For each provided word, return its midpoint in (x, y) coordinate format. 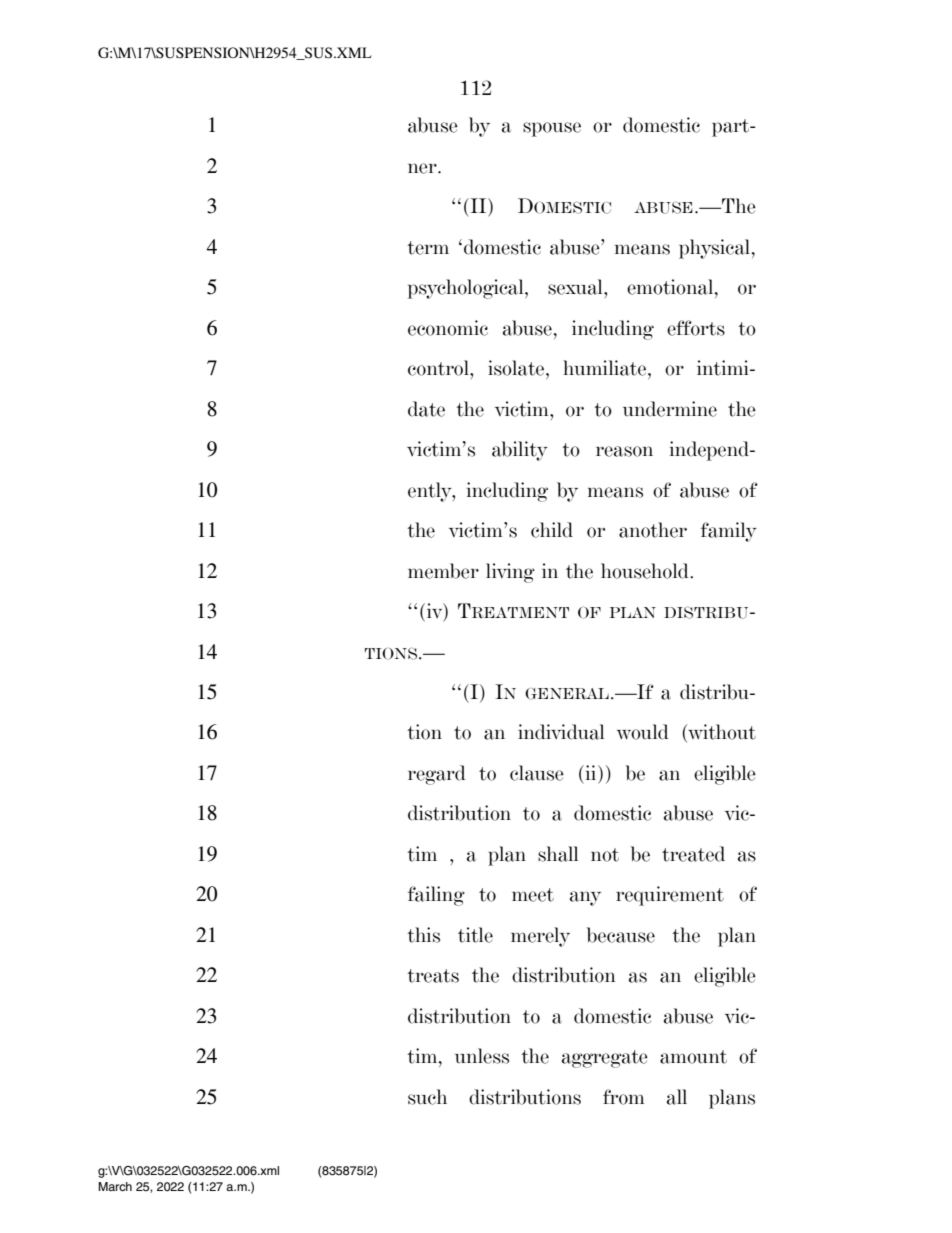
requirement (670, 896)
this (423, 935)
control (439, 368)
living (510, 573)
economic (448, 328)
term (428, 248)
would (643, 732)
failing (436, 896)
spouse (552, 129)
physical (714, 249)
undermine (670, 409)
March (115, 1186)
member (443, 571)
